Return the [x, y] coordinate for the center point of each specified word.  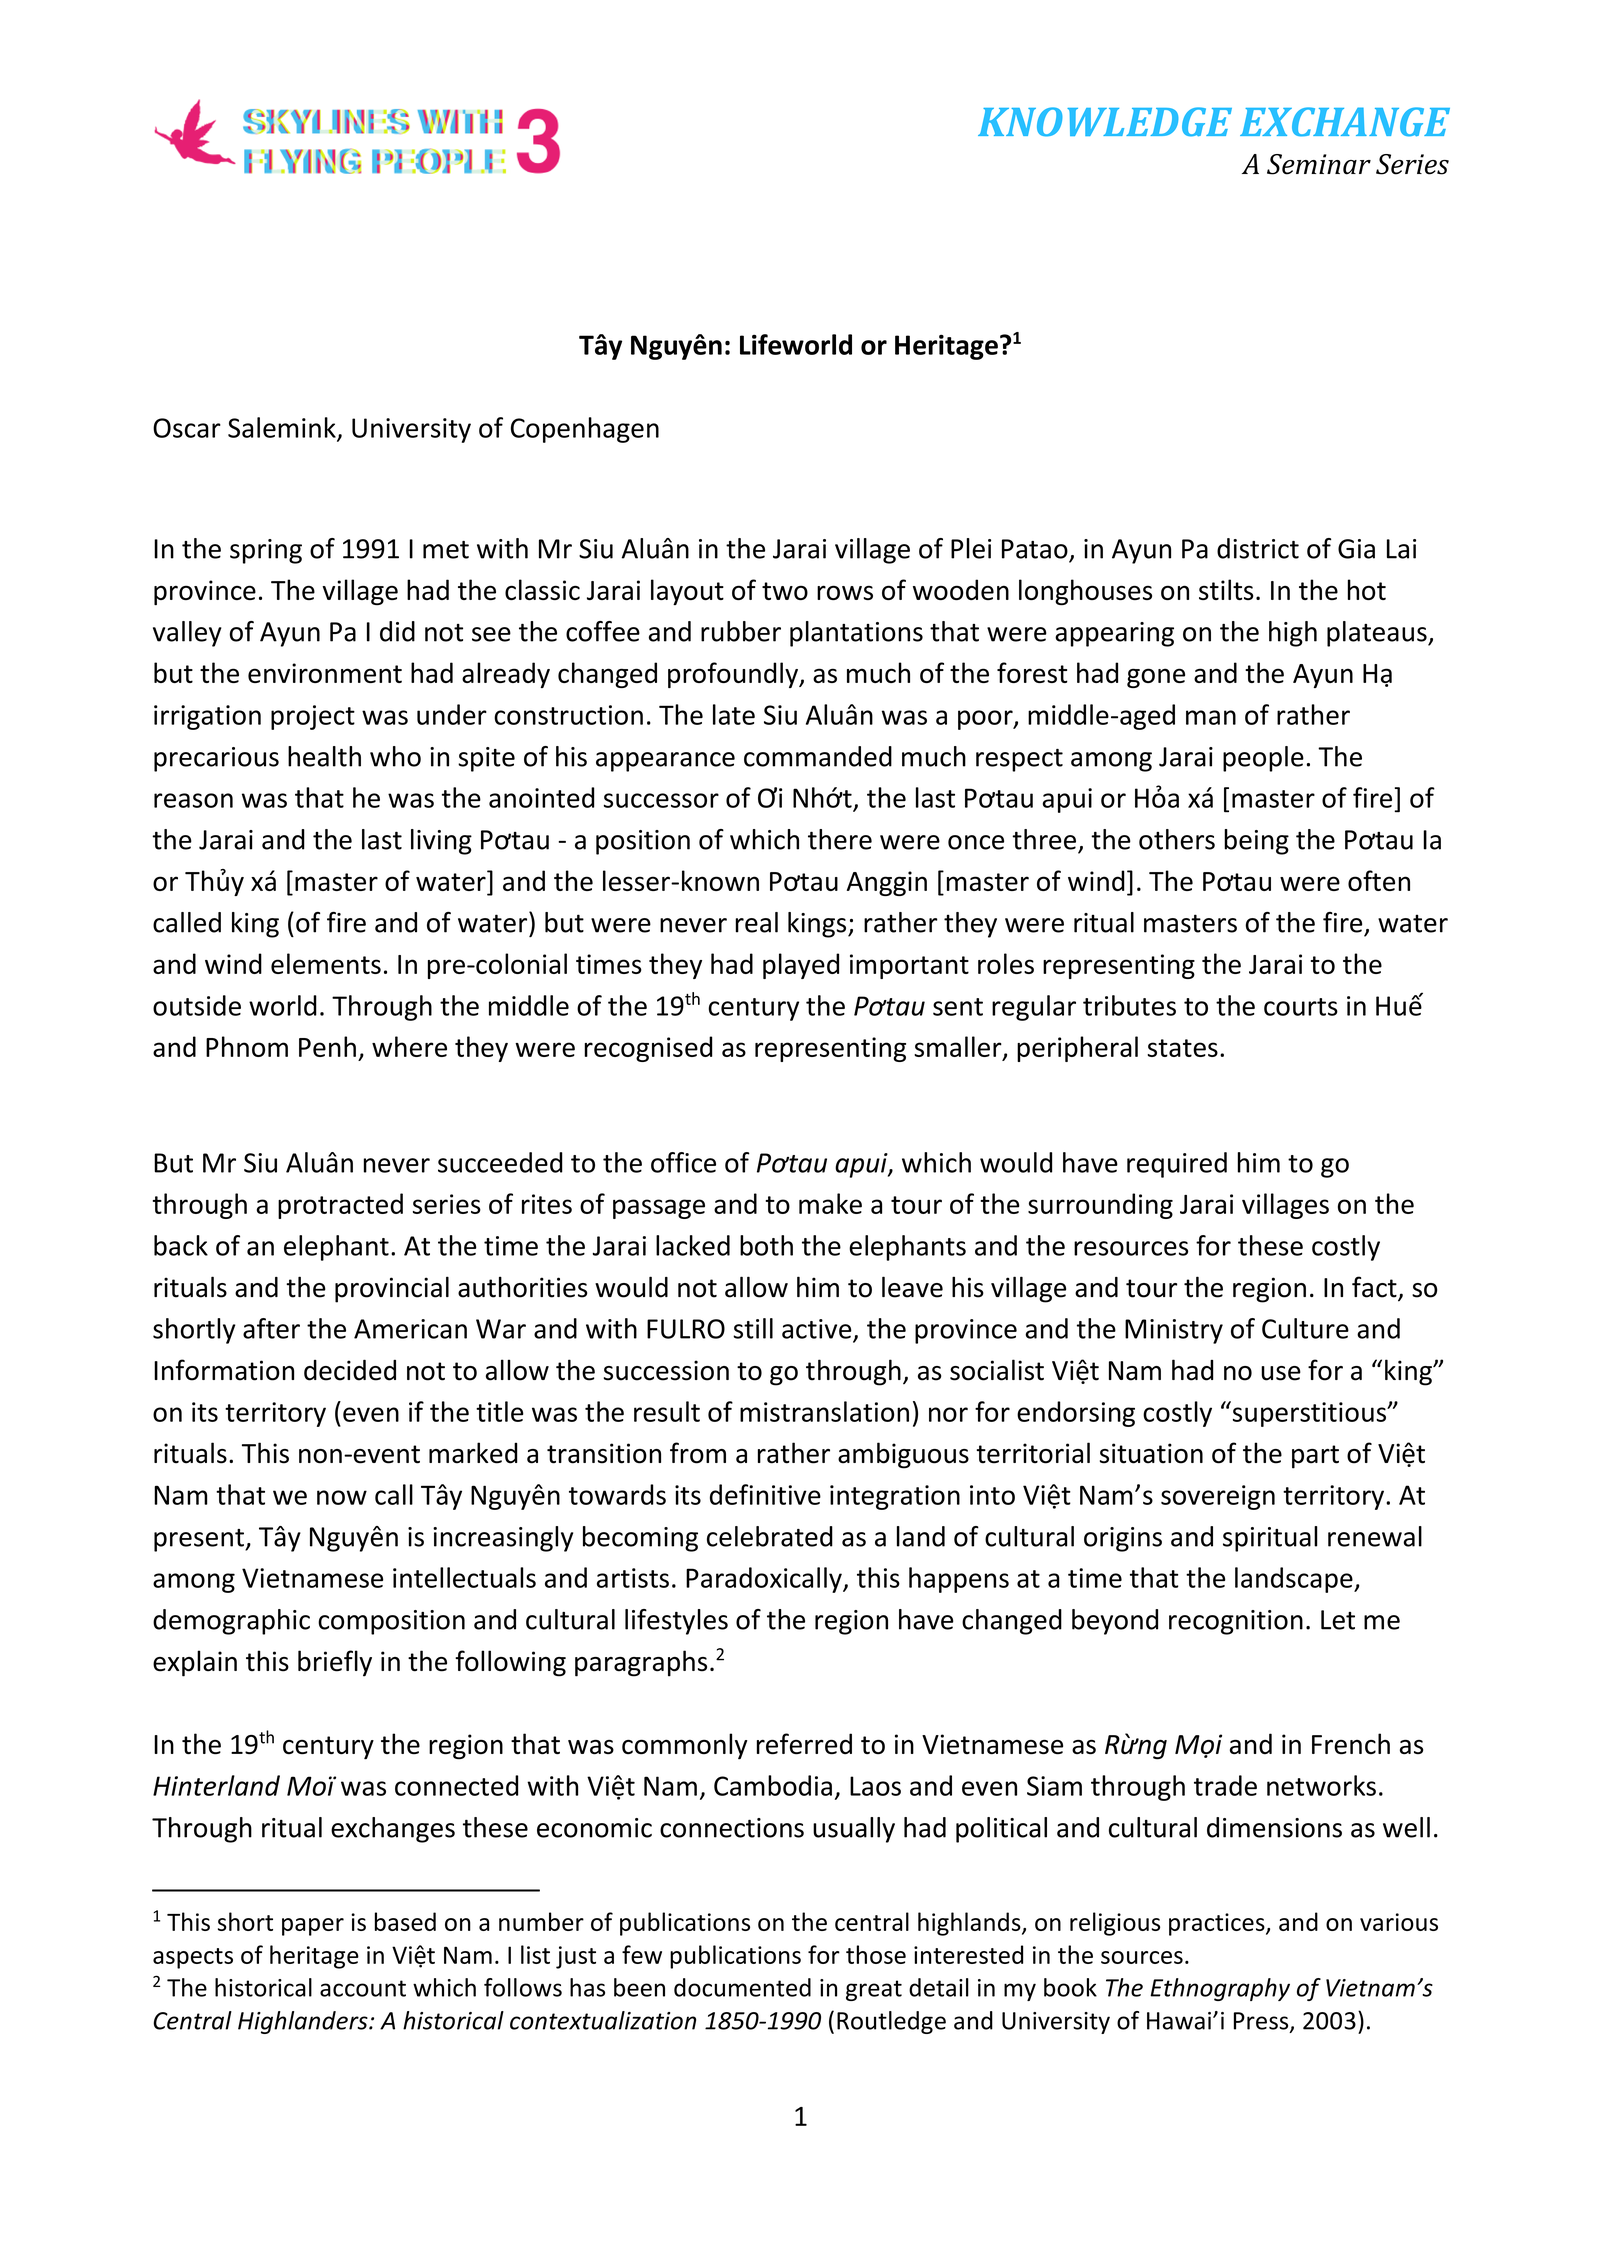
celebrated [770, 1536]
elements [326, 963]
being [1256, 842]
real [756, 922]
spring [266, 551]
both [766, 1245]
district [1258, 548]
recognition [1236, 1622]
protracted [340, 1206]
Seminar [1319, 164]
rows [845, 592]
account [363, 1988]
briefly [335, 1663]
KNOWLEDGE [1105, 122]
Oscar [187, 428]
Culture [1305, 1328]
